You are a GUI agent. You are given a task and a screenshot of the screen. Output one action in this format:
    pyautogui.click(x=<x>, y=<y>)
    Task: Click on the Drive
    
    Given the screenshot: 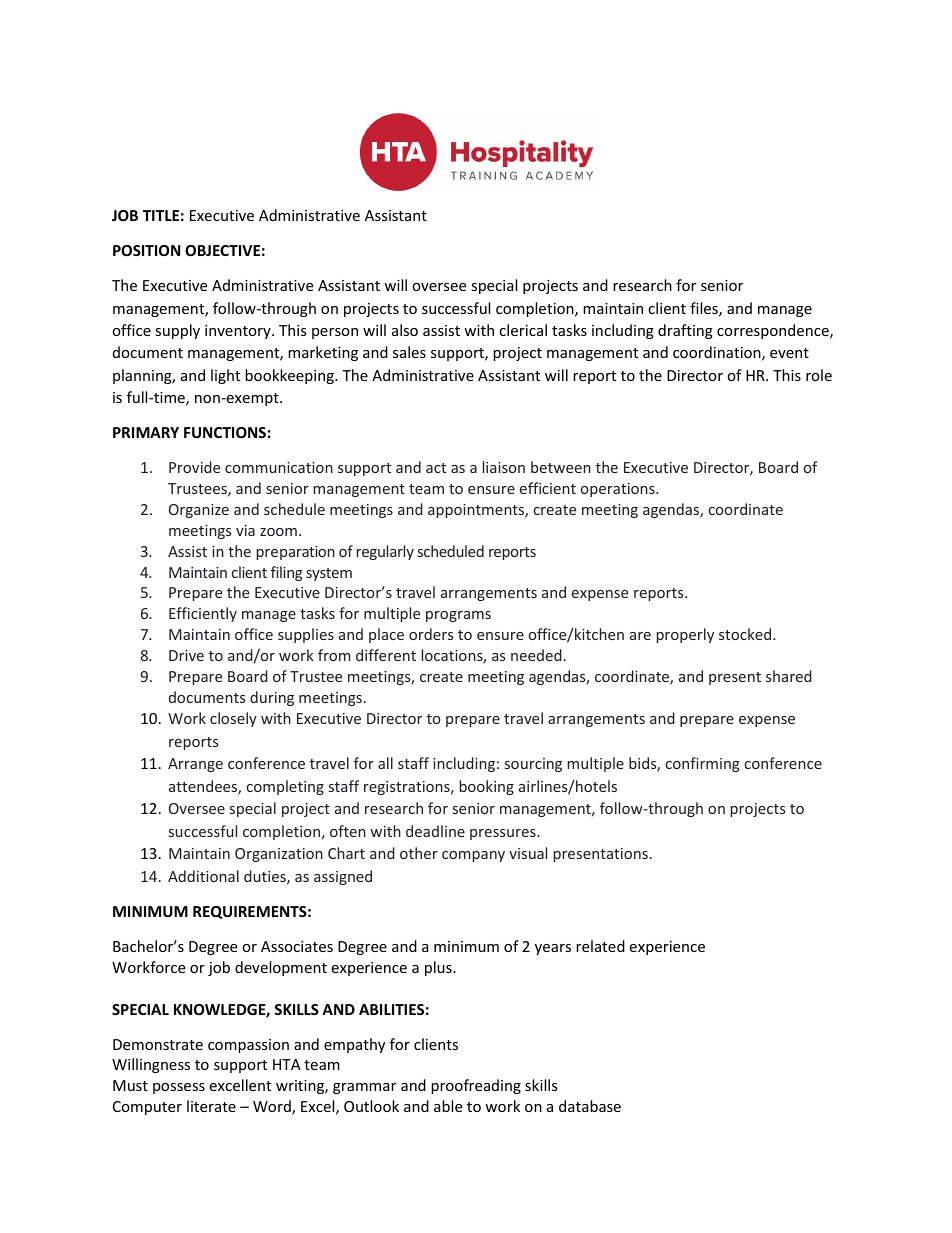 What is the action you would take?
    pyautogui.click(x=186, y=655)
